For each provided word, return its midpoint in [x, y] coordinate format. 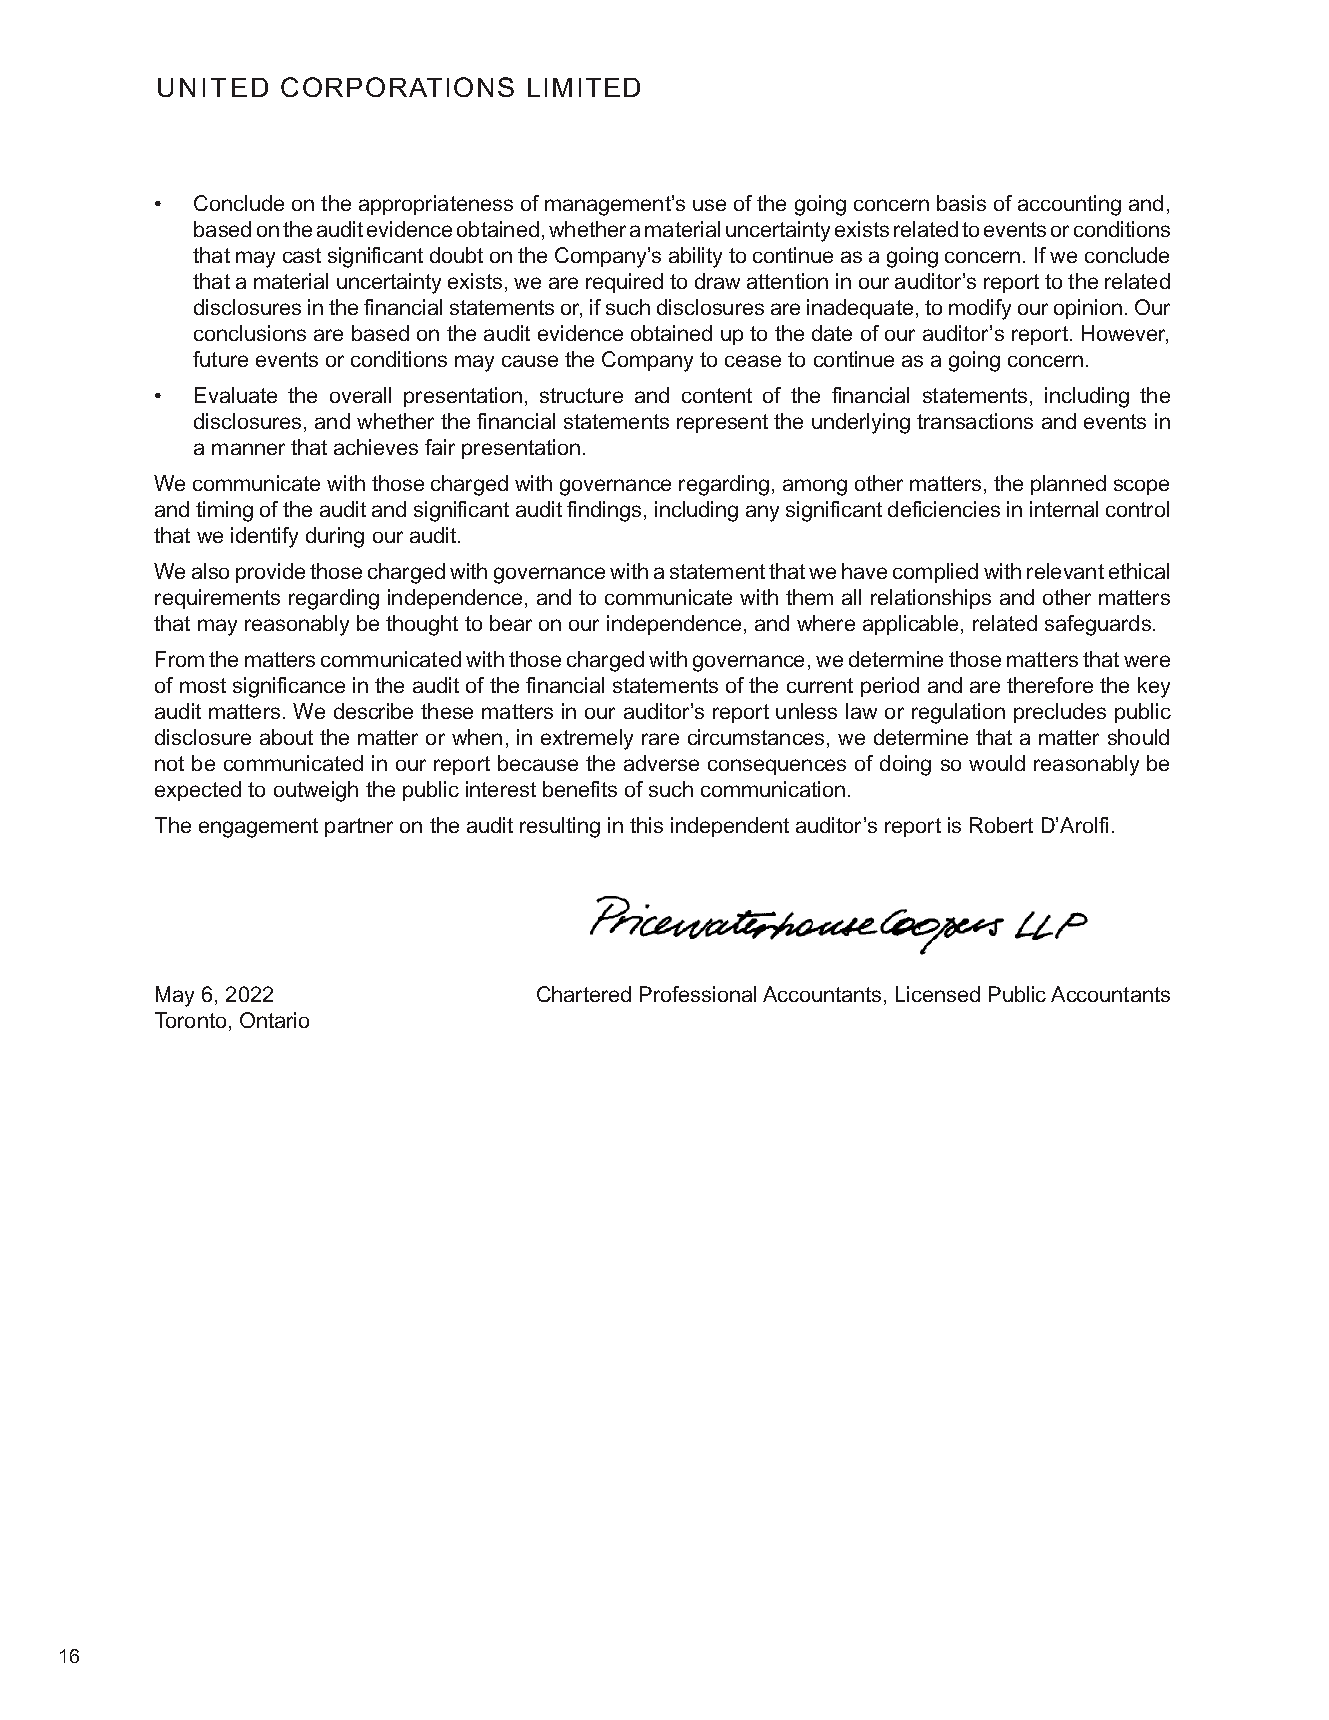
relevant [1065, 571]
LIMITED [584, 87]
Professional [698, 994]
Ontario [274, 1020]
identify [264, 537]
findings [604, 511]
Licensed [938, 994]
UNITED [213, 87]
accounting [1069, 205]
